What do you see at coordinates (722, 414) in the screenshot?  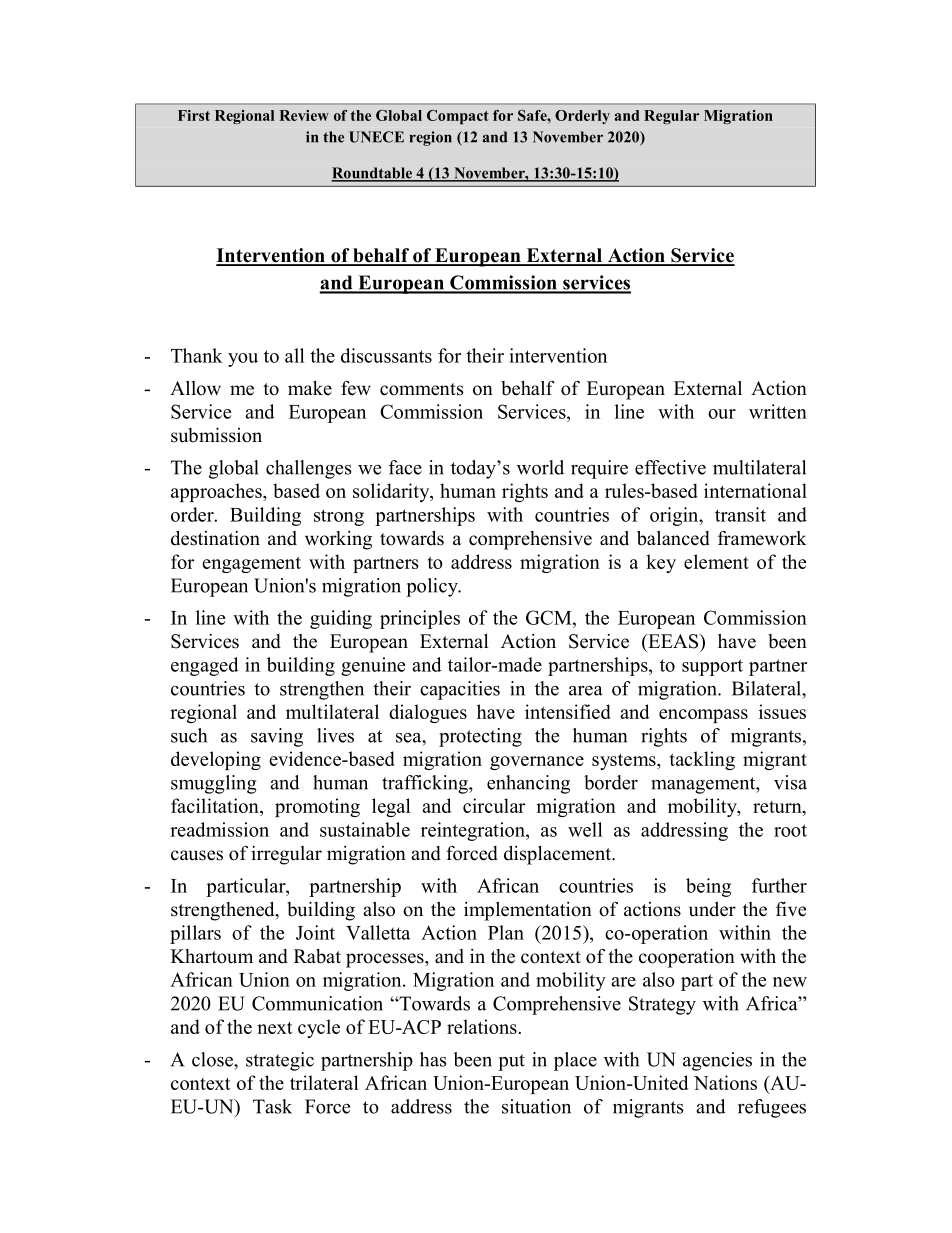 I see `our` at bounding box center [722, 414].
